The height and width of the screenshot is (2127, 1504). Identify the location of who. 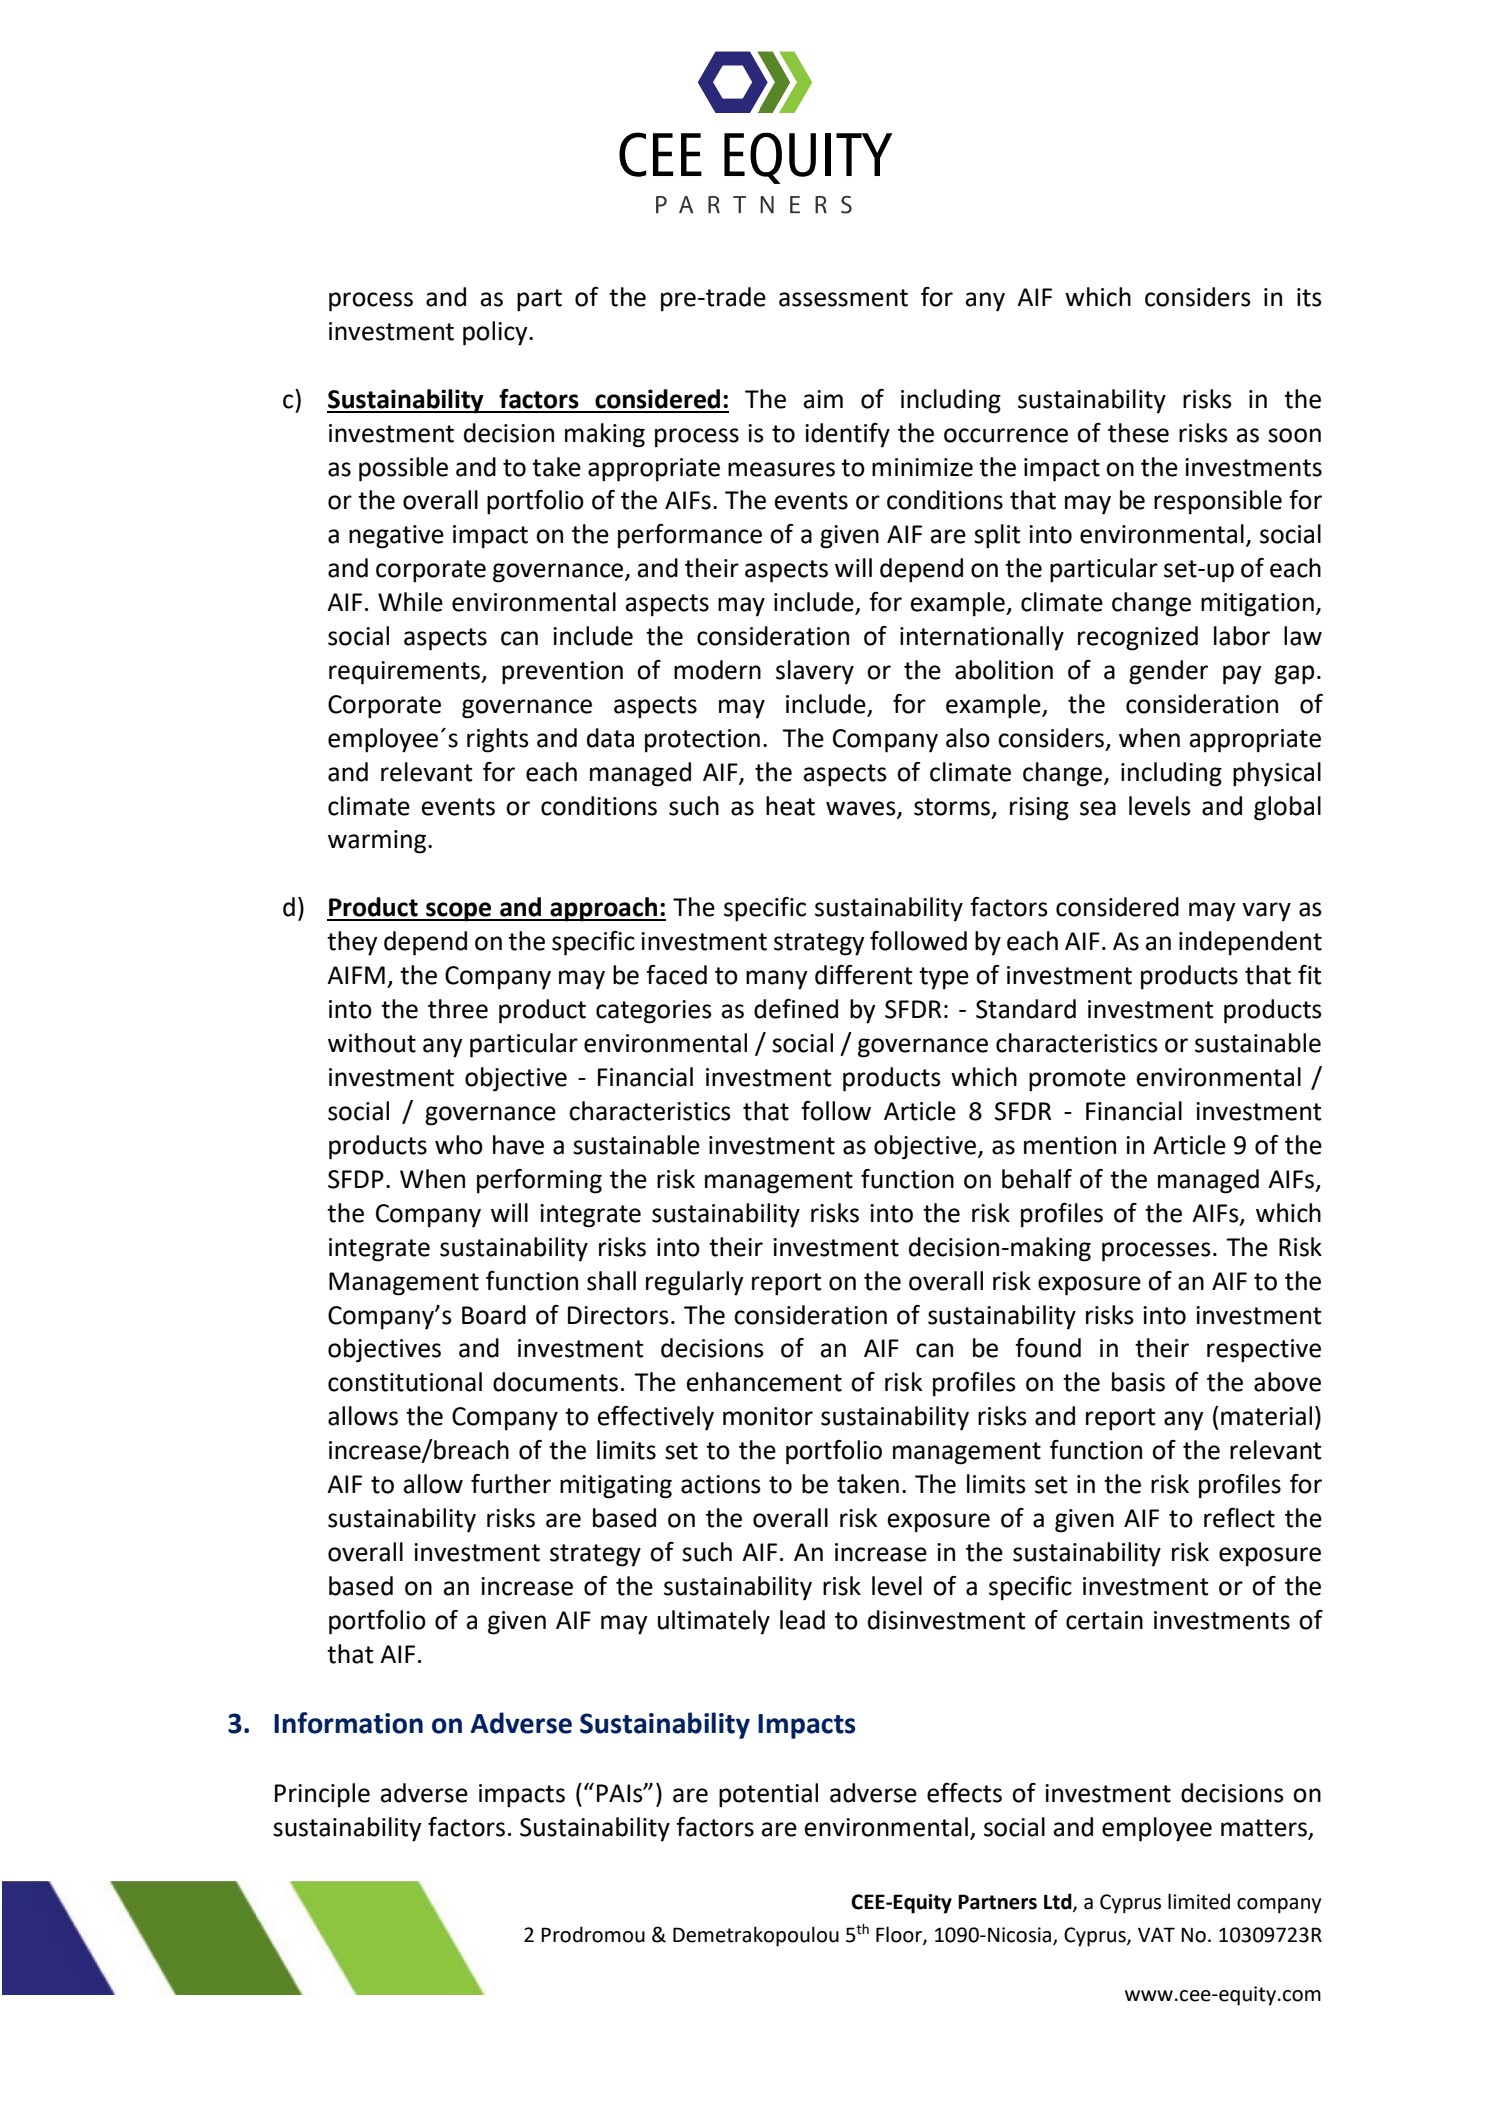
(459, 1145).
